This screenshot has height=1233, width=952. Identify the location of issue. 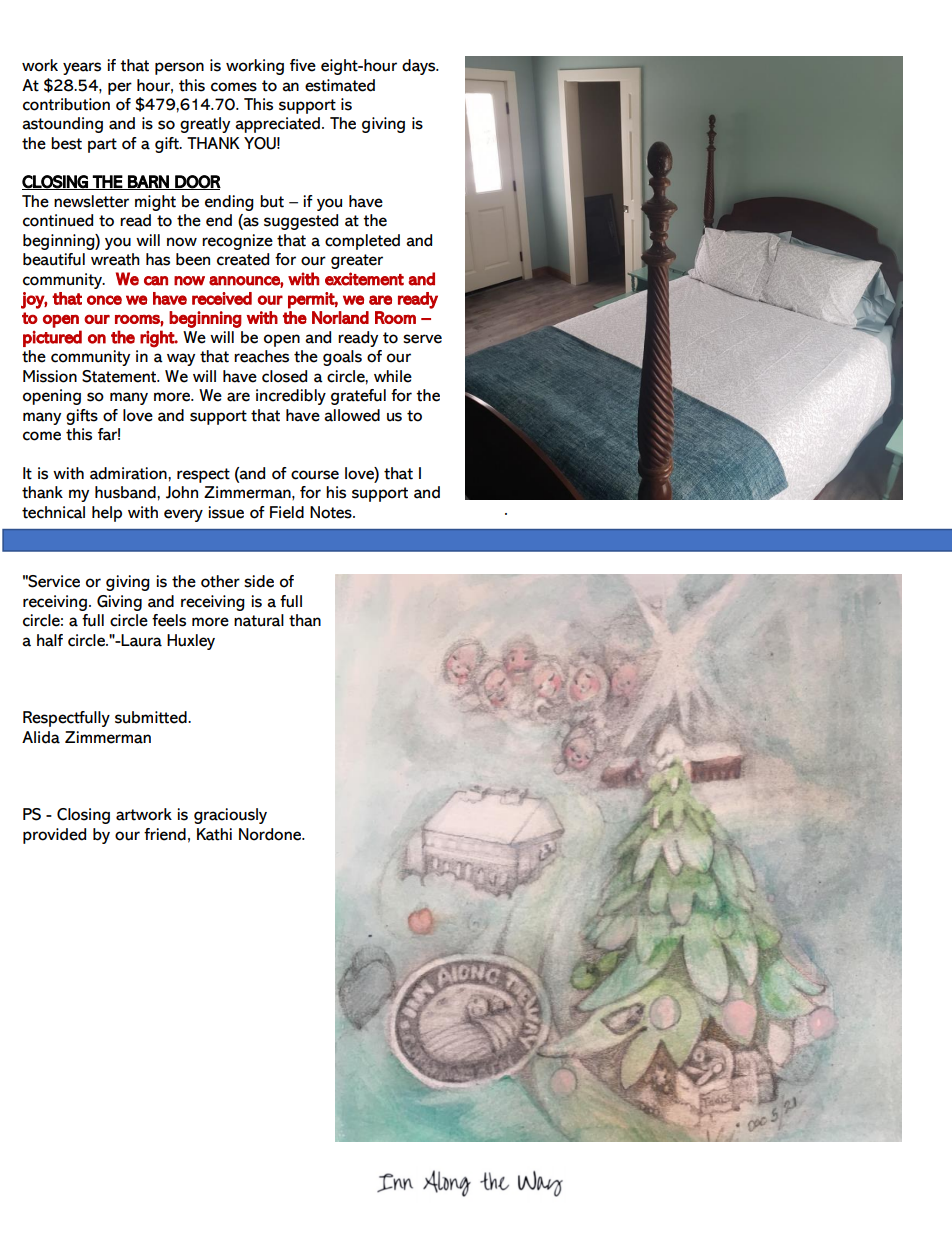
(226, 512).
